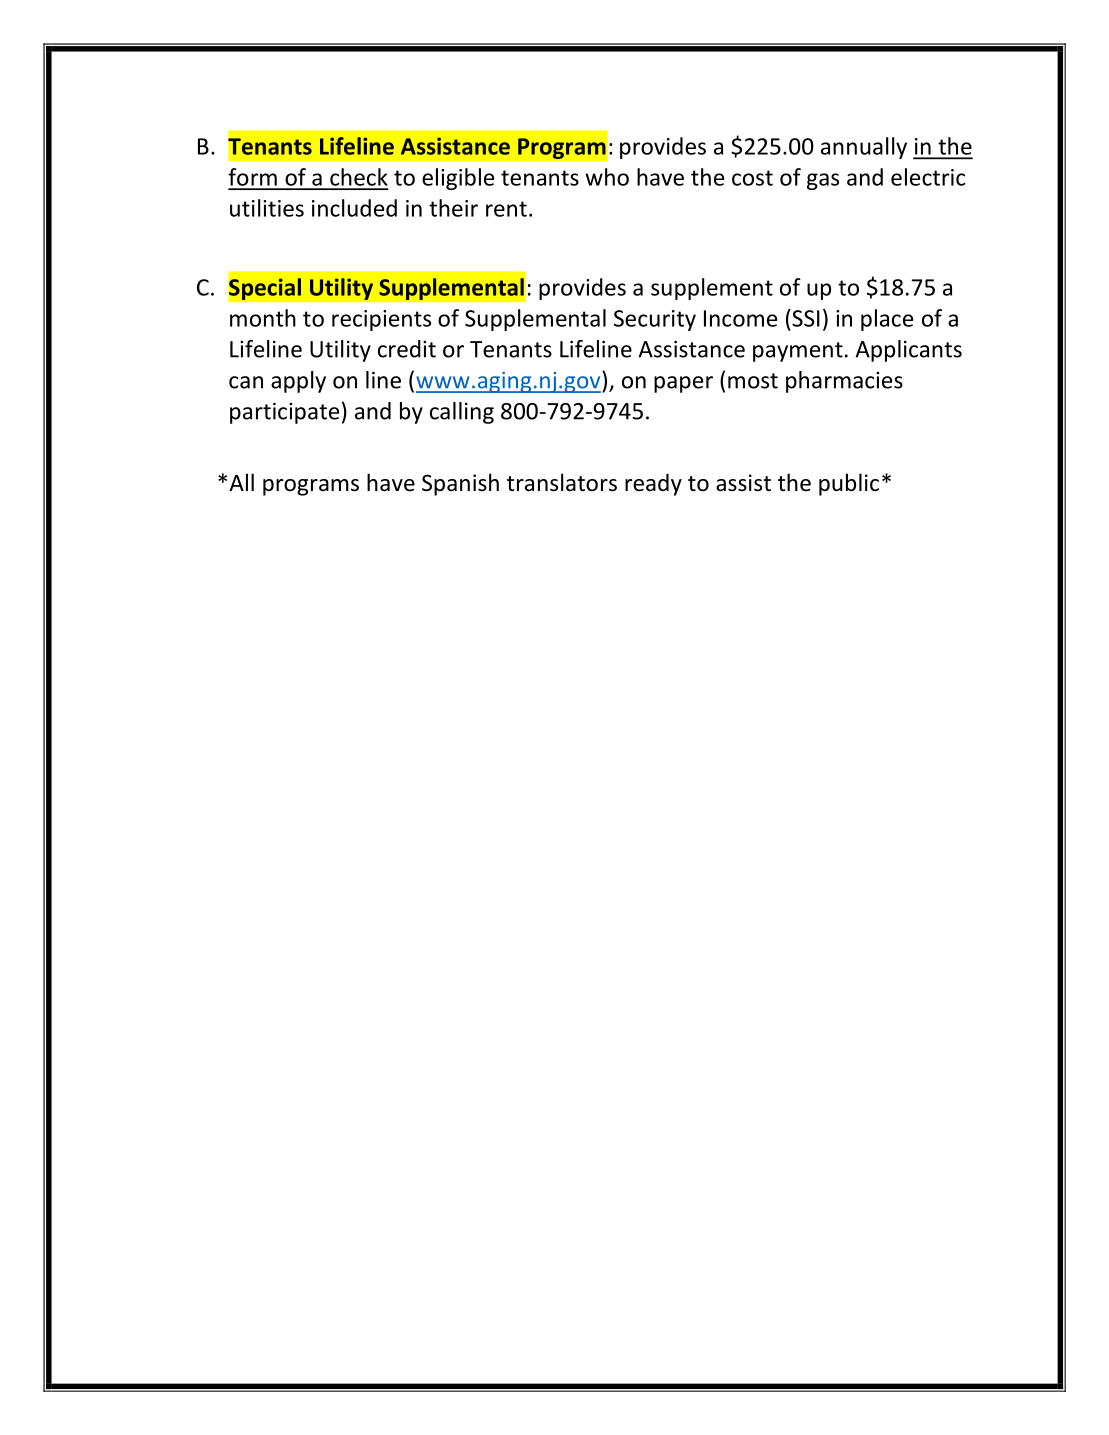 The height and width of the screenshot is (1435, 1109). Describe the element at coordinates (798, 352) in the screenshot. I see `payment` at that location.
